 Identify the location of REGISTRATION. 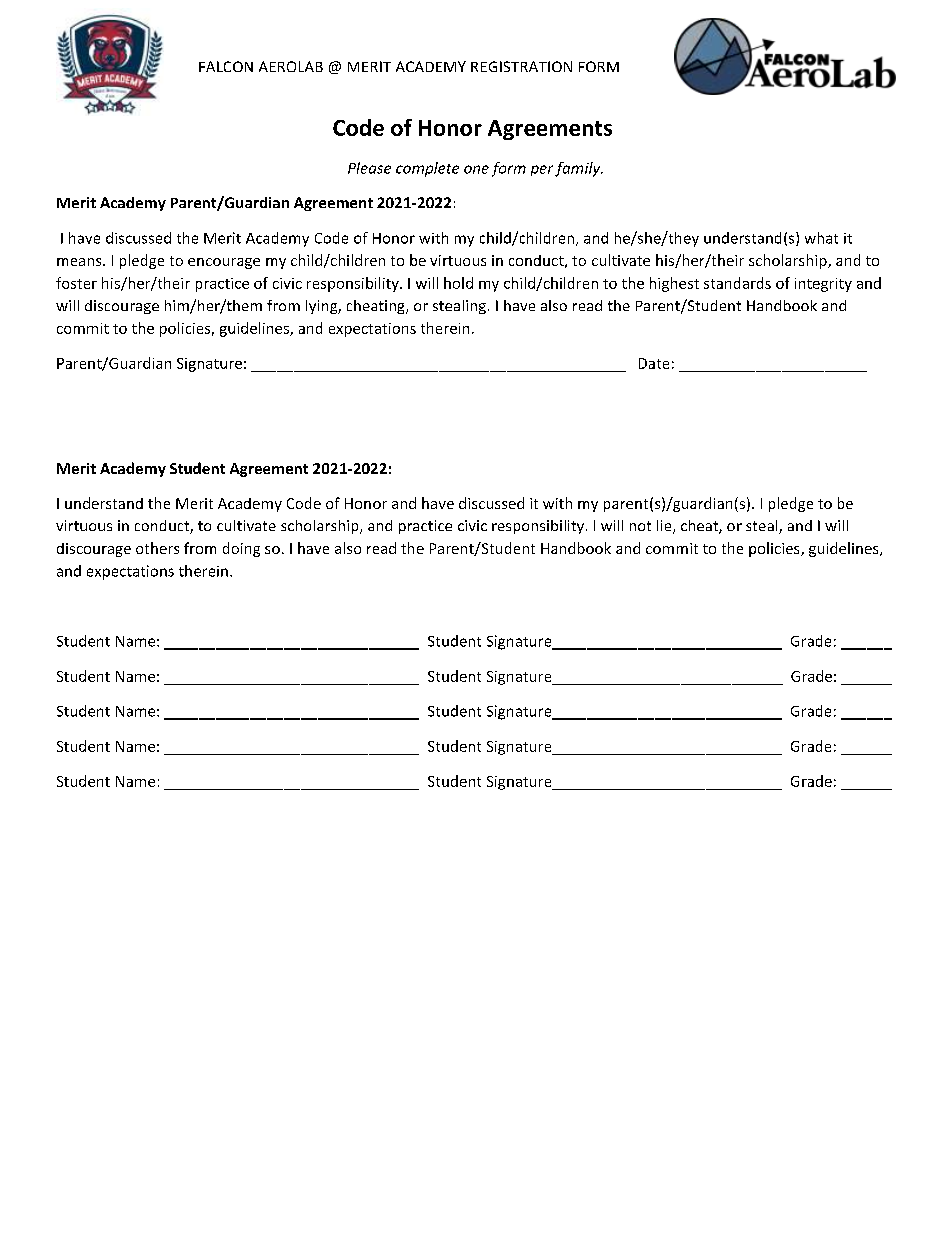
(521, 66).
